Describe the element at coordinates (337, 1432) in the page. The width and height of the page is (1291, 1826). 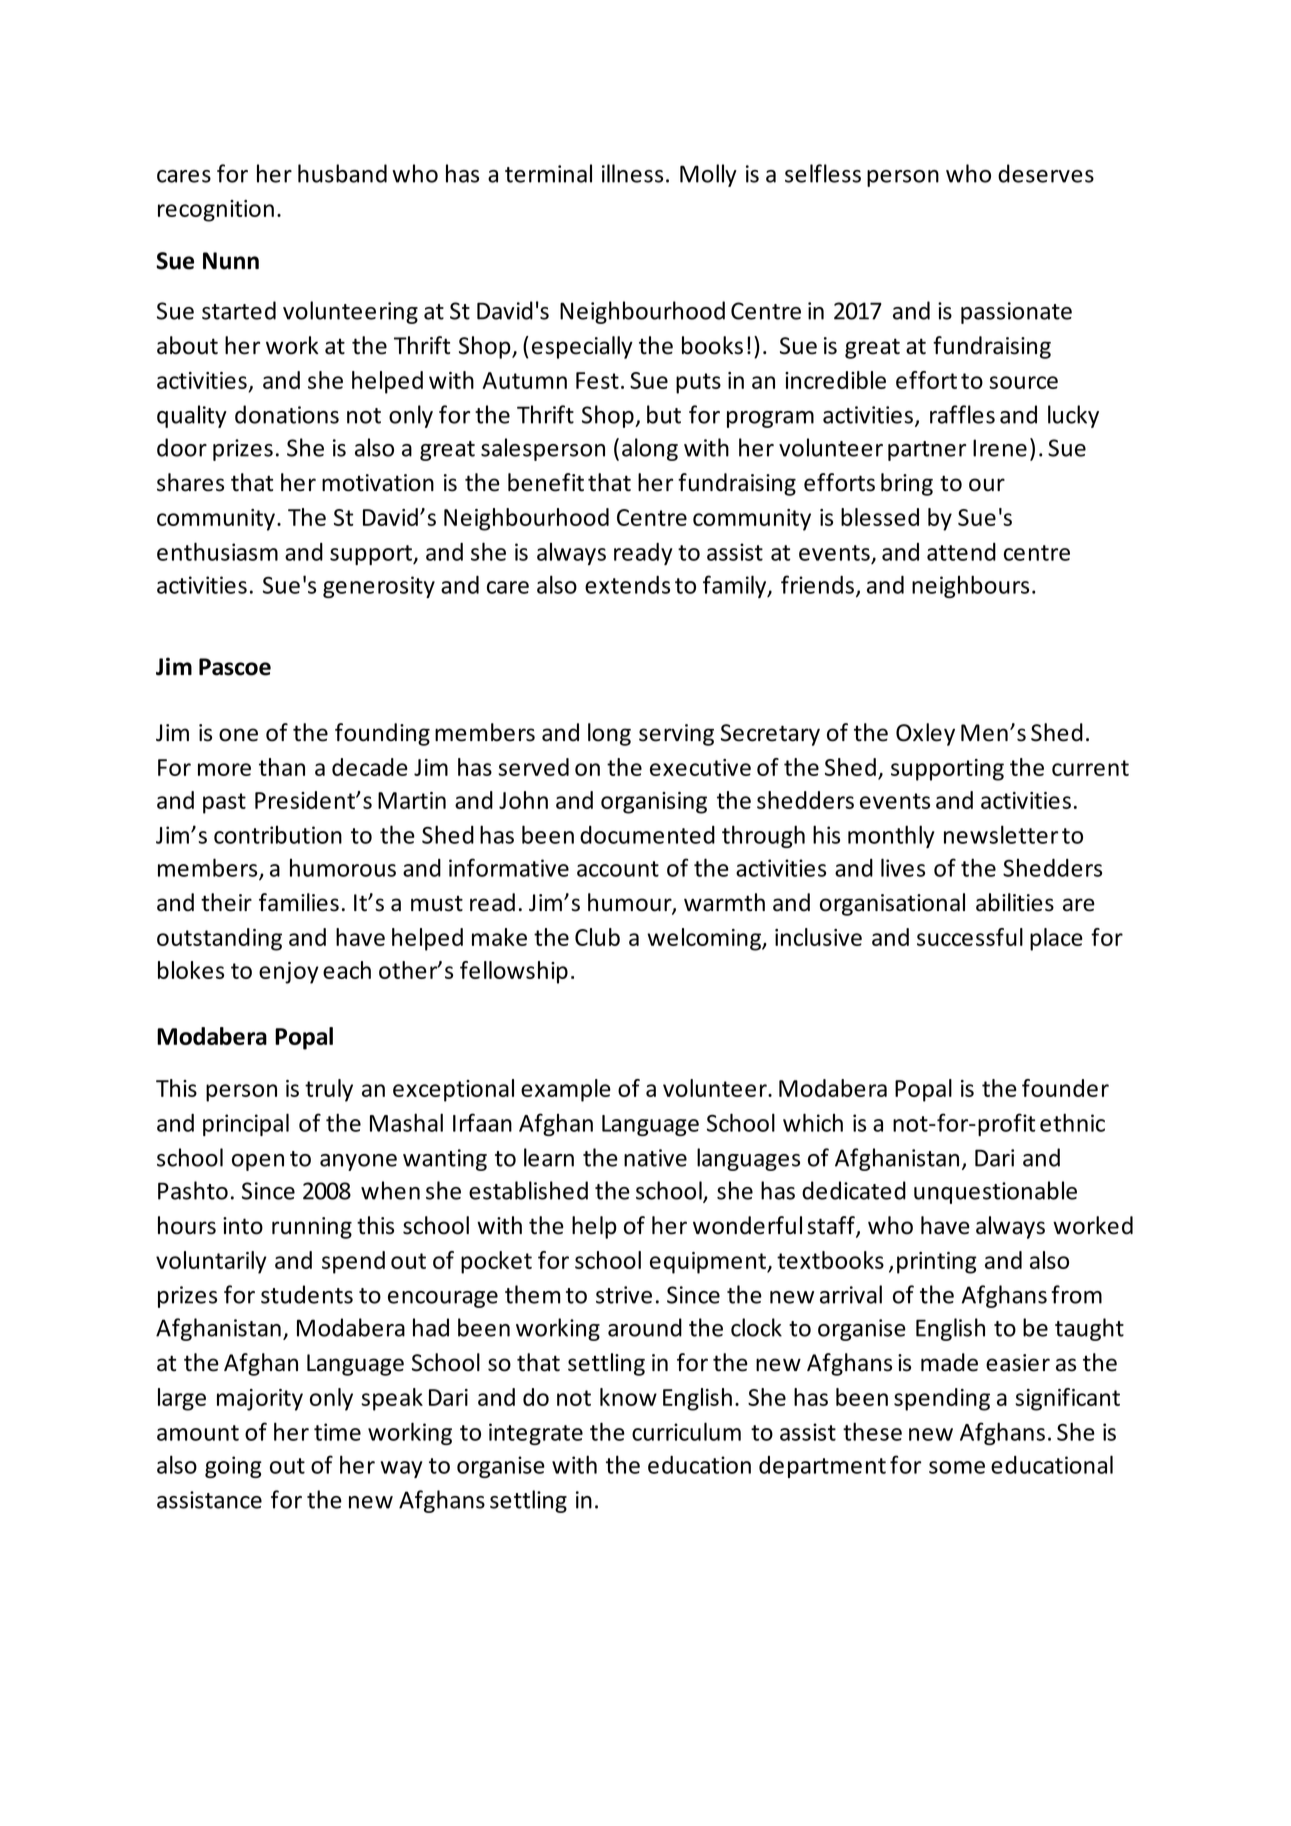
I see `time` at that location.
